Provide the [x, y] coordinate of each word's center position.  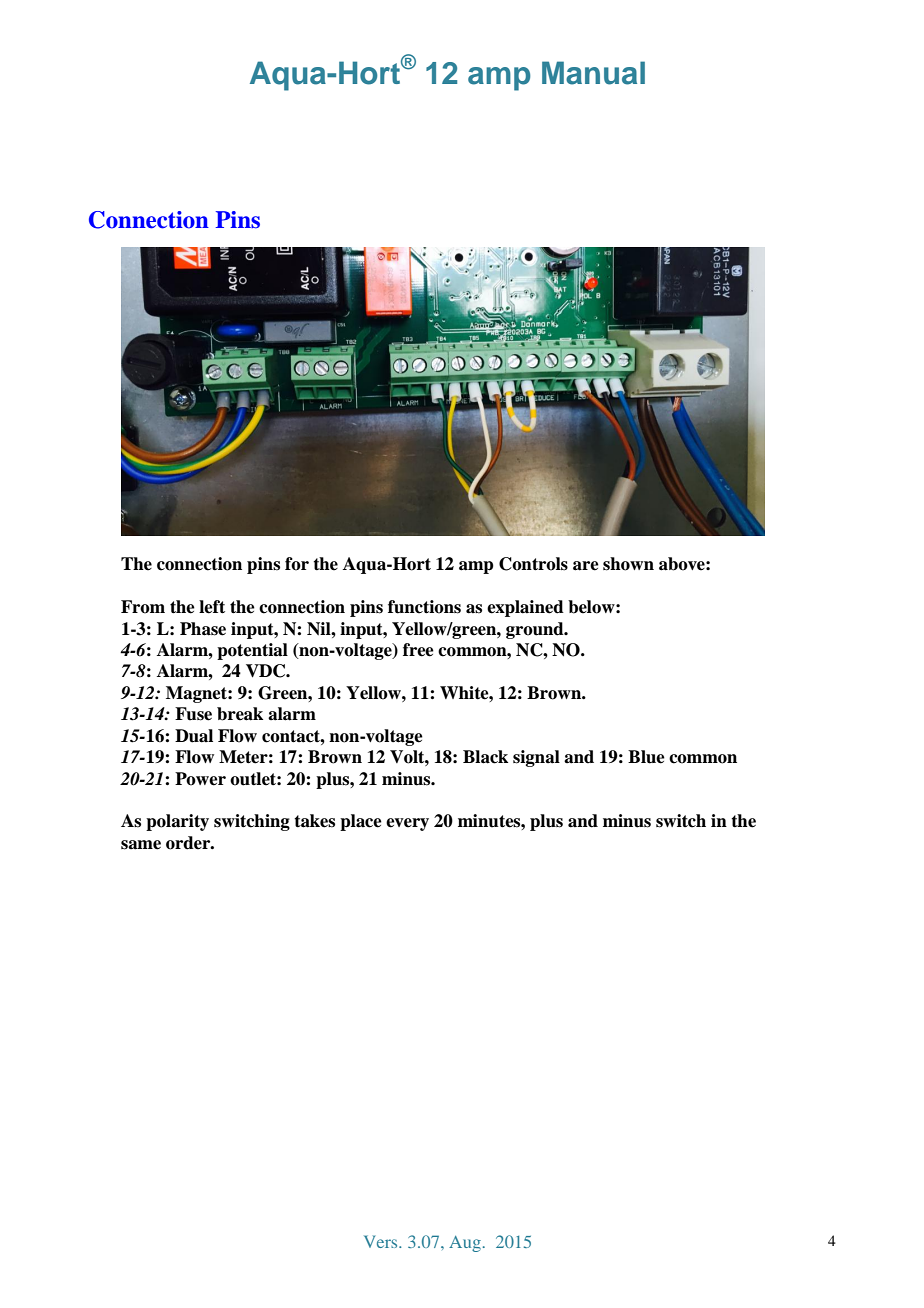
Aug [465, 1244]
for [297, 564]
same [141, 845]
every [407, 824]
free [418, 650]
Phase [203, 629]
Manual [593, 73]
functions [424, 607]
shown [628, 564]
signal [536, 758]
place [361, 822]
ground [536, 630]
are [586, 566]
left [212, 607]
